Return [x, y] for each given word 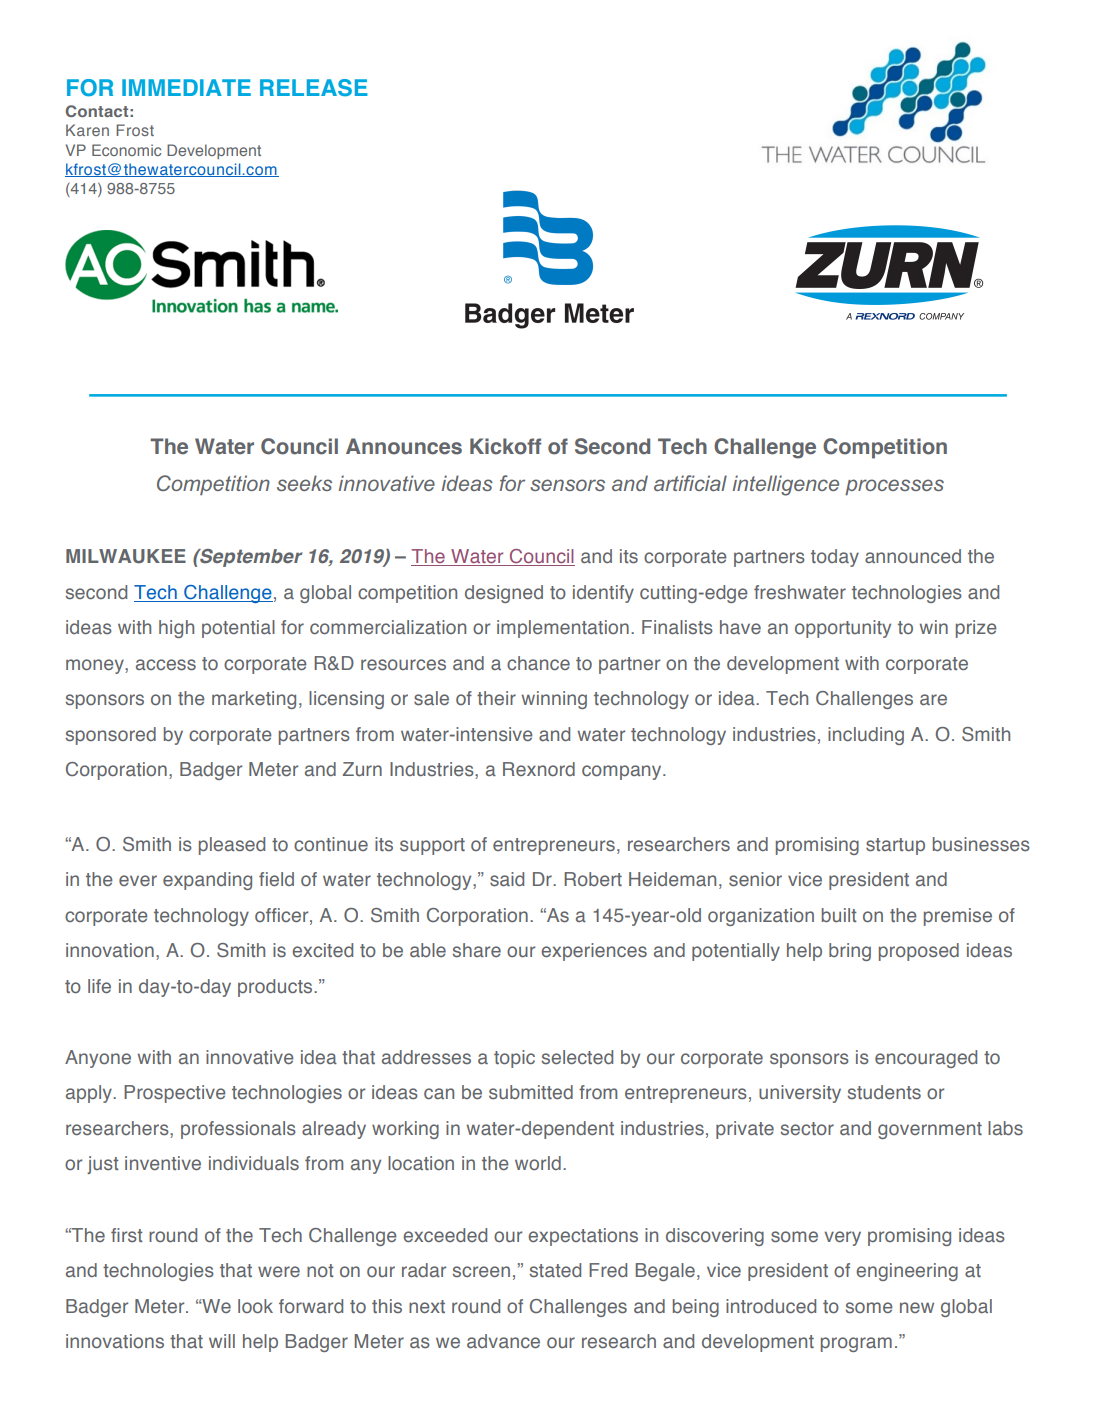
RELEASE [314, 87]
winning [554, 700]
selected [577, 1057]
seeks [304, 483]
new [917, 1307]
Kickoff [505, 446]
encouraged [926, 1059]
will [222, 1341]
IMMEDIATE [186, 87]
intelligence [786, 485]
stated [555, 1270]
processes [894, 487]
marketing [254, 700]
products [276, 988]
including [866, 736]
